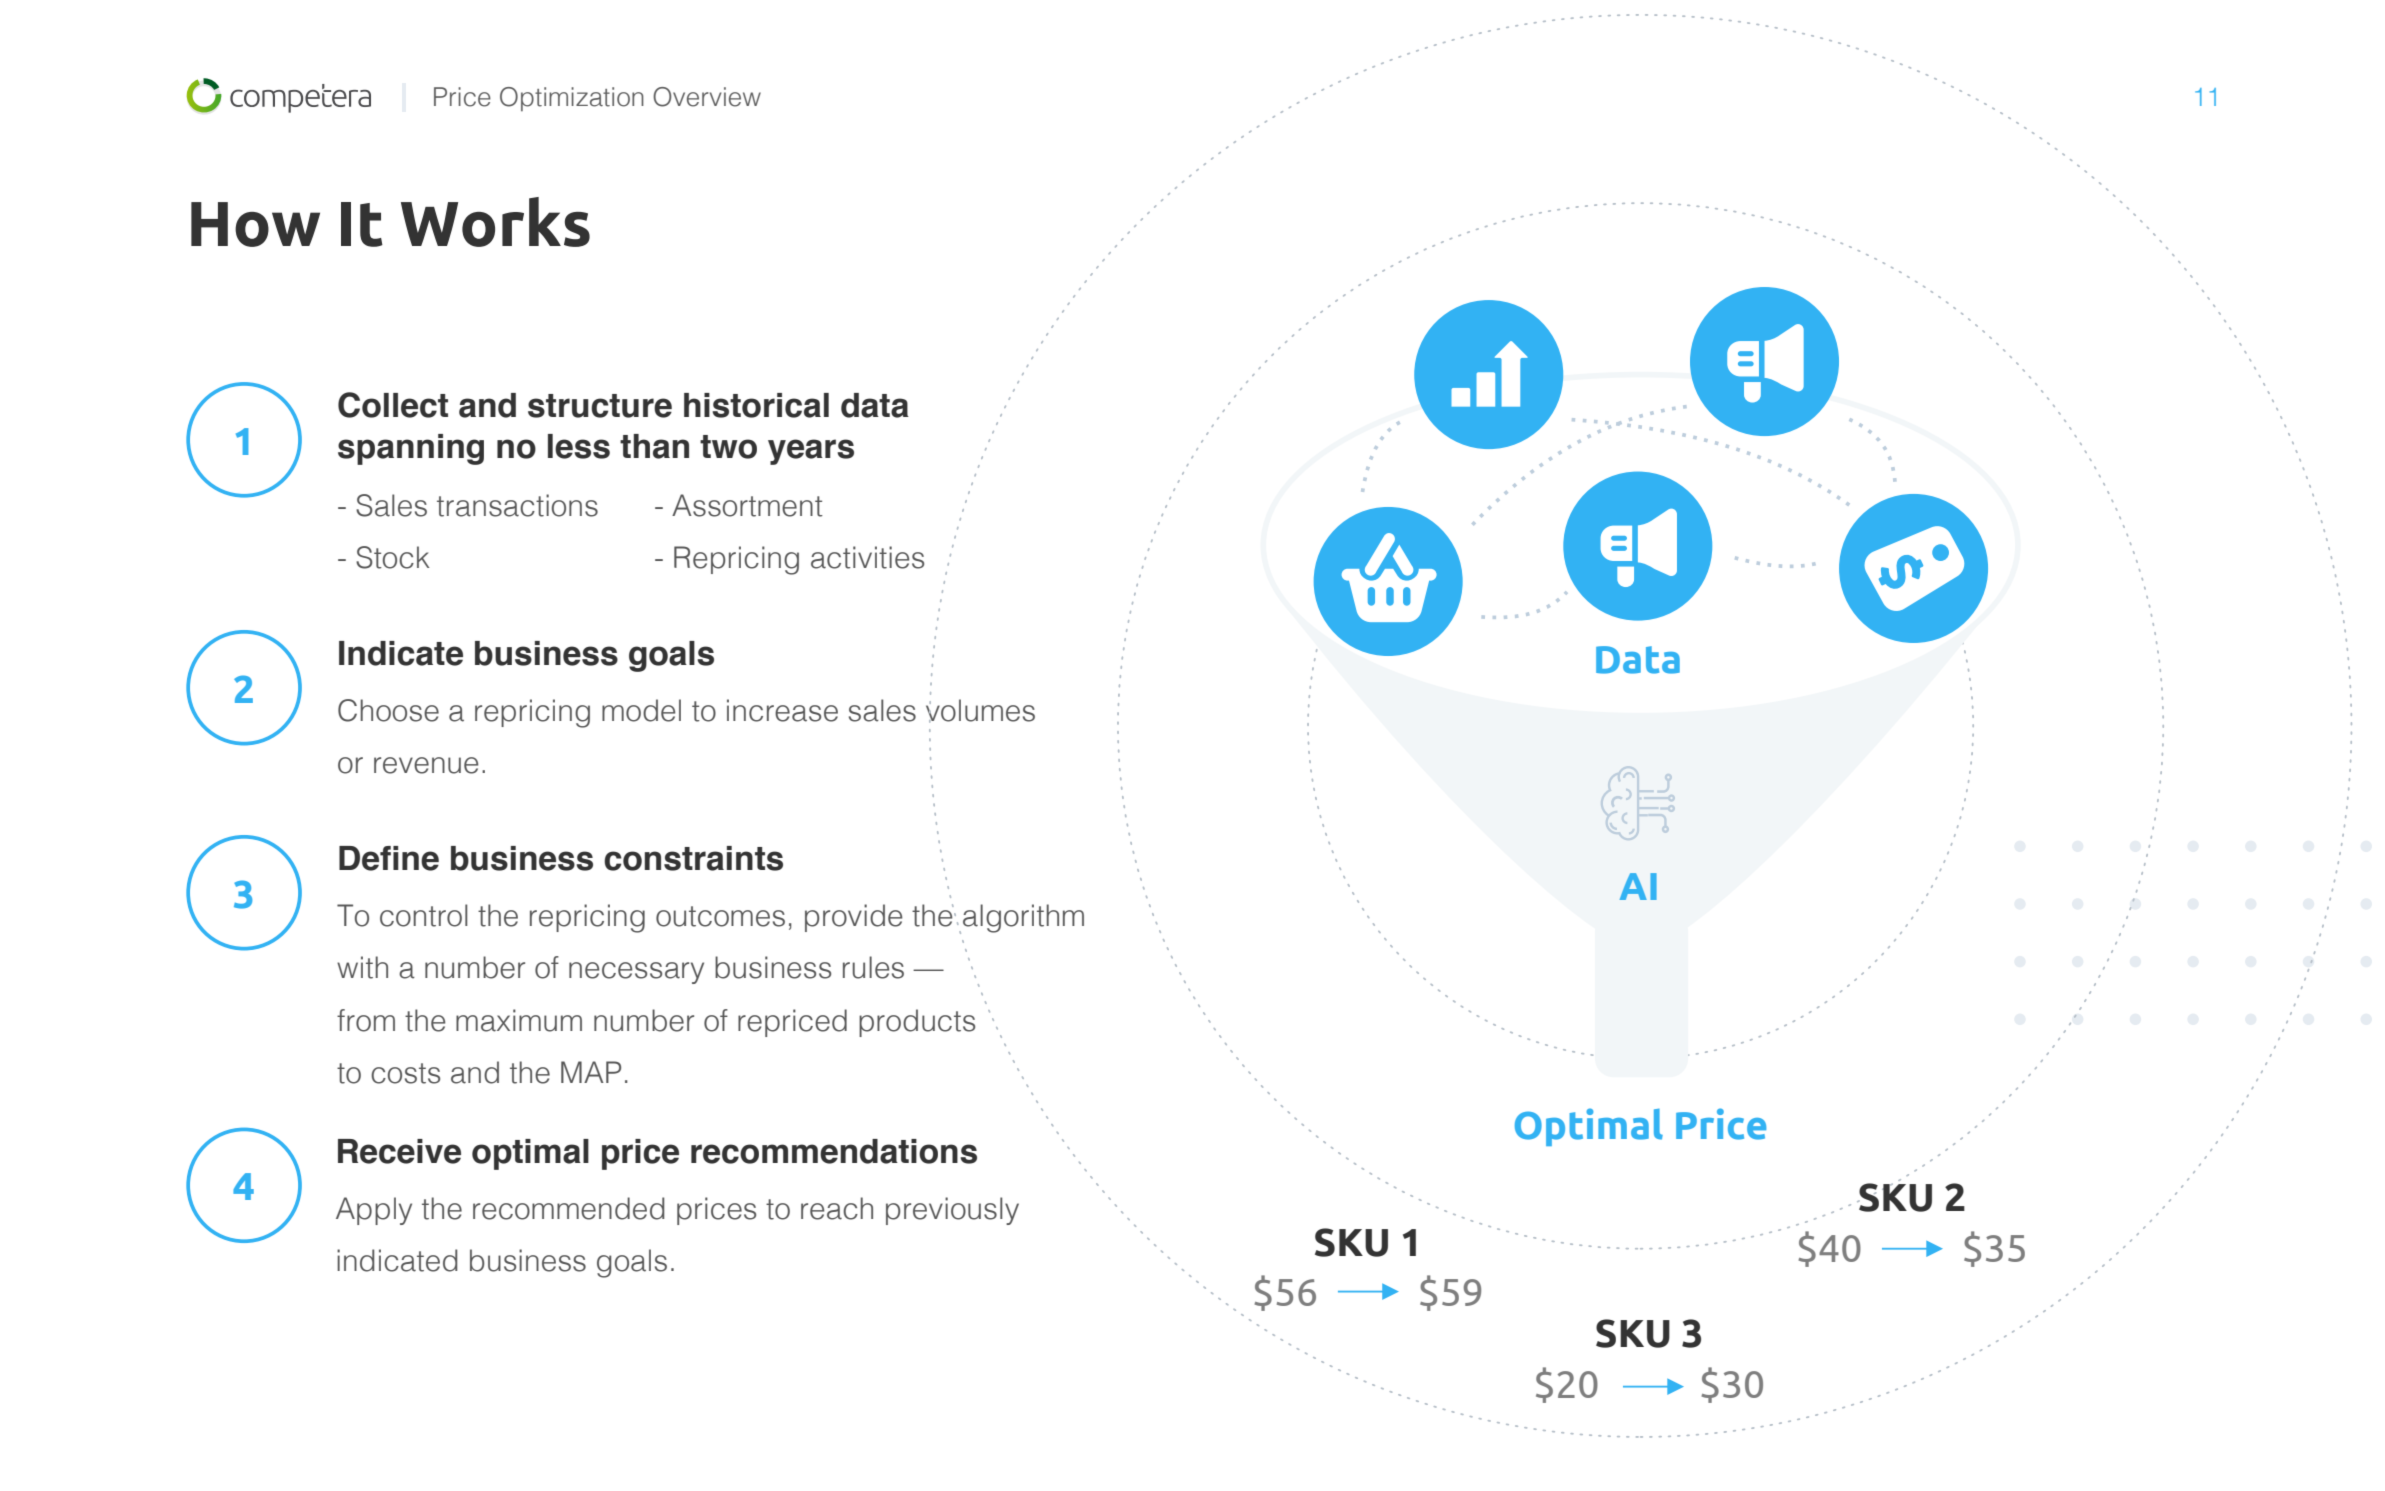  Describe the element at coordinates (707, 97) in the page. I see `Overview` at that location.
